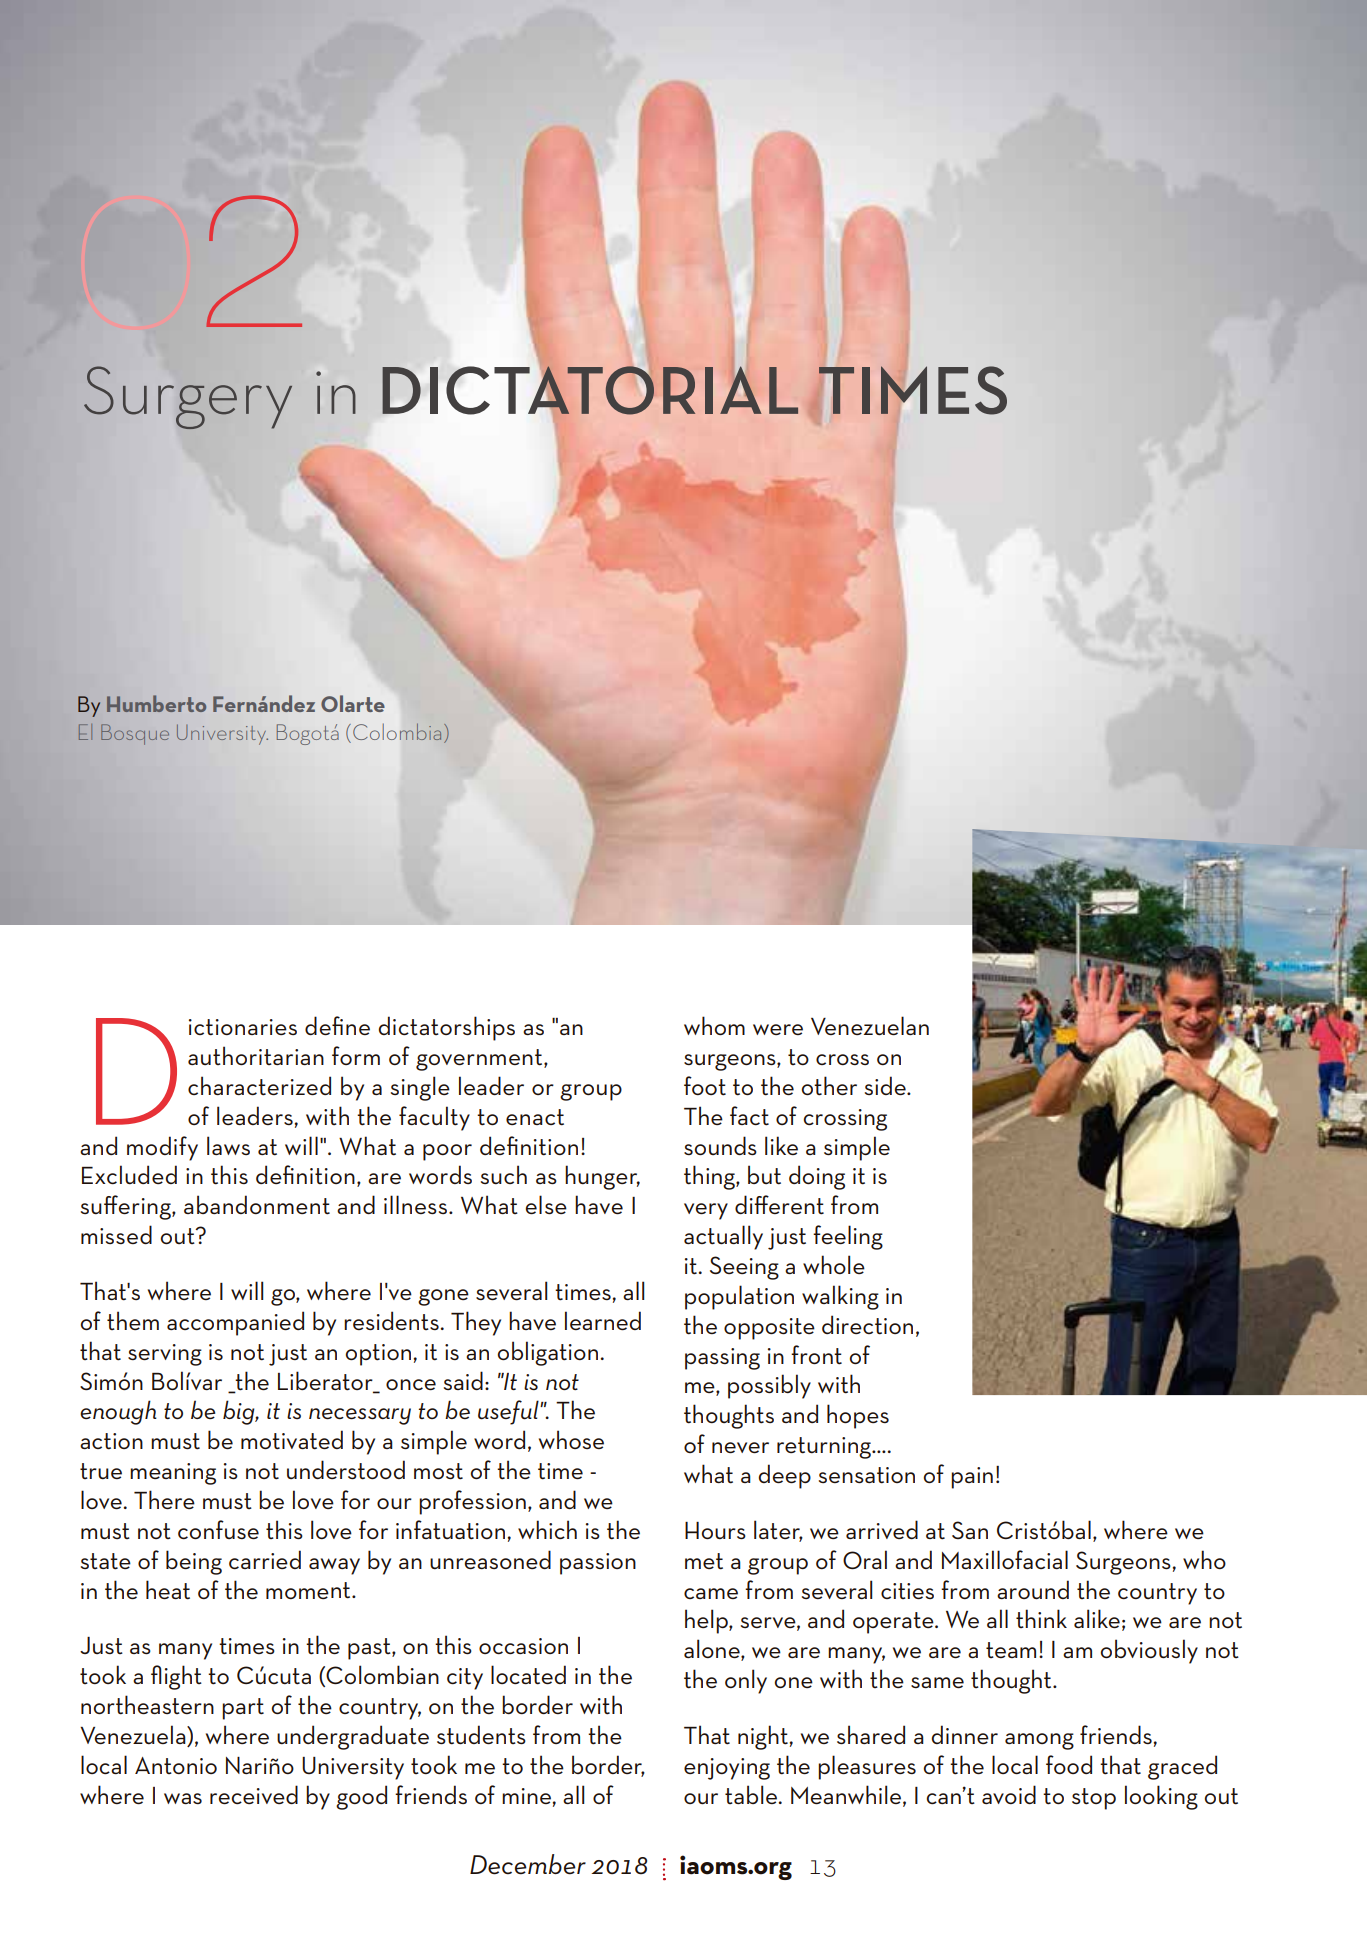  What do you see at coordinates (817, 1177) in the screenshot?
I see `doing` at bounding box center [817, 1177].
